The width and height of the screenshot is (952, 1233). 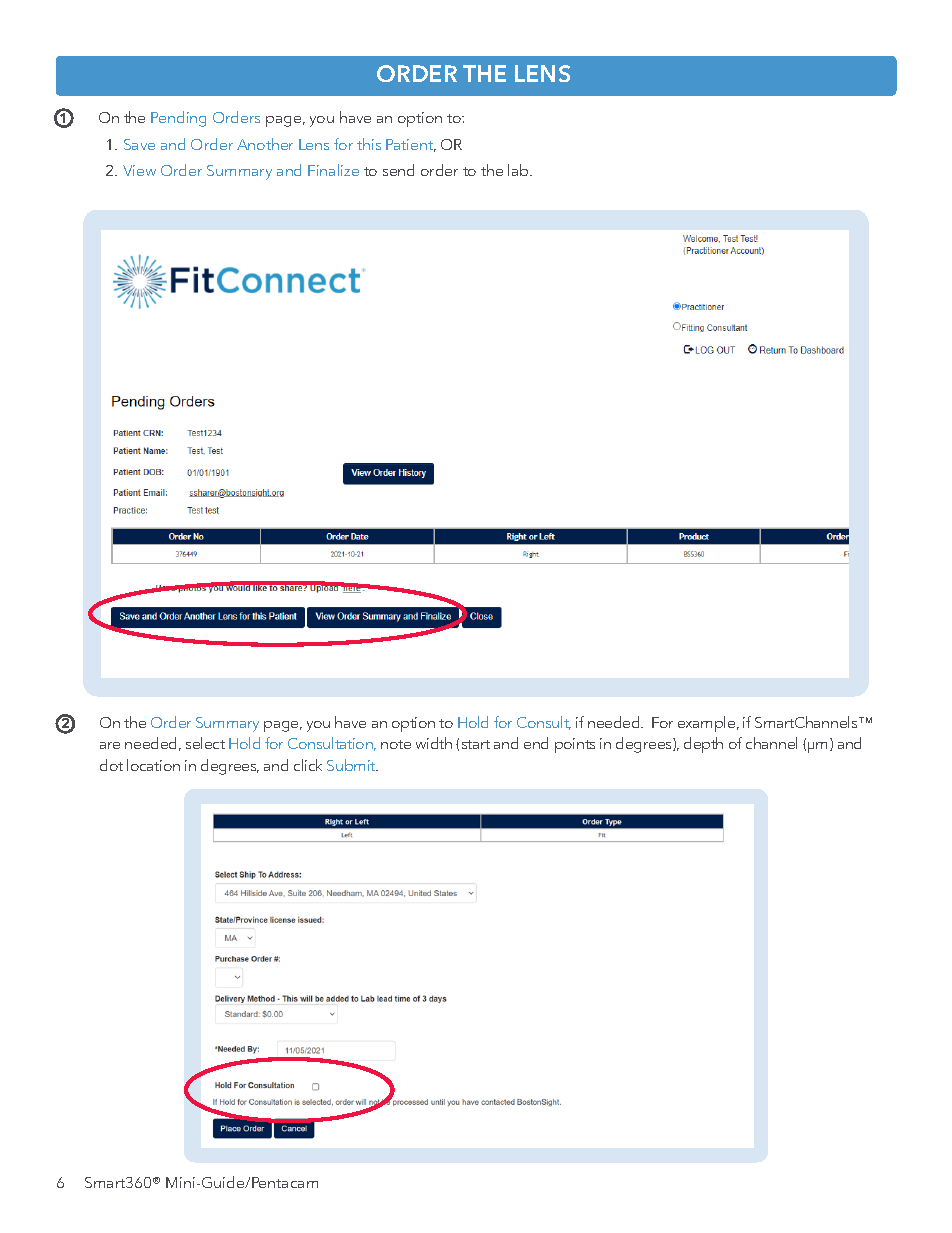 What do you see at coordinates (519, 170) in the screenshot?
I see `lab` at bounding box center [519, 170].
